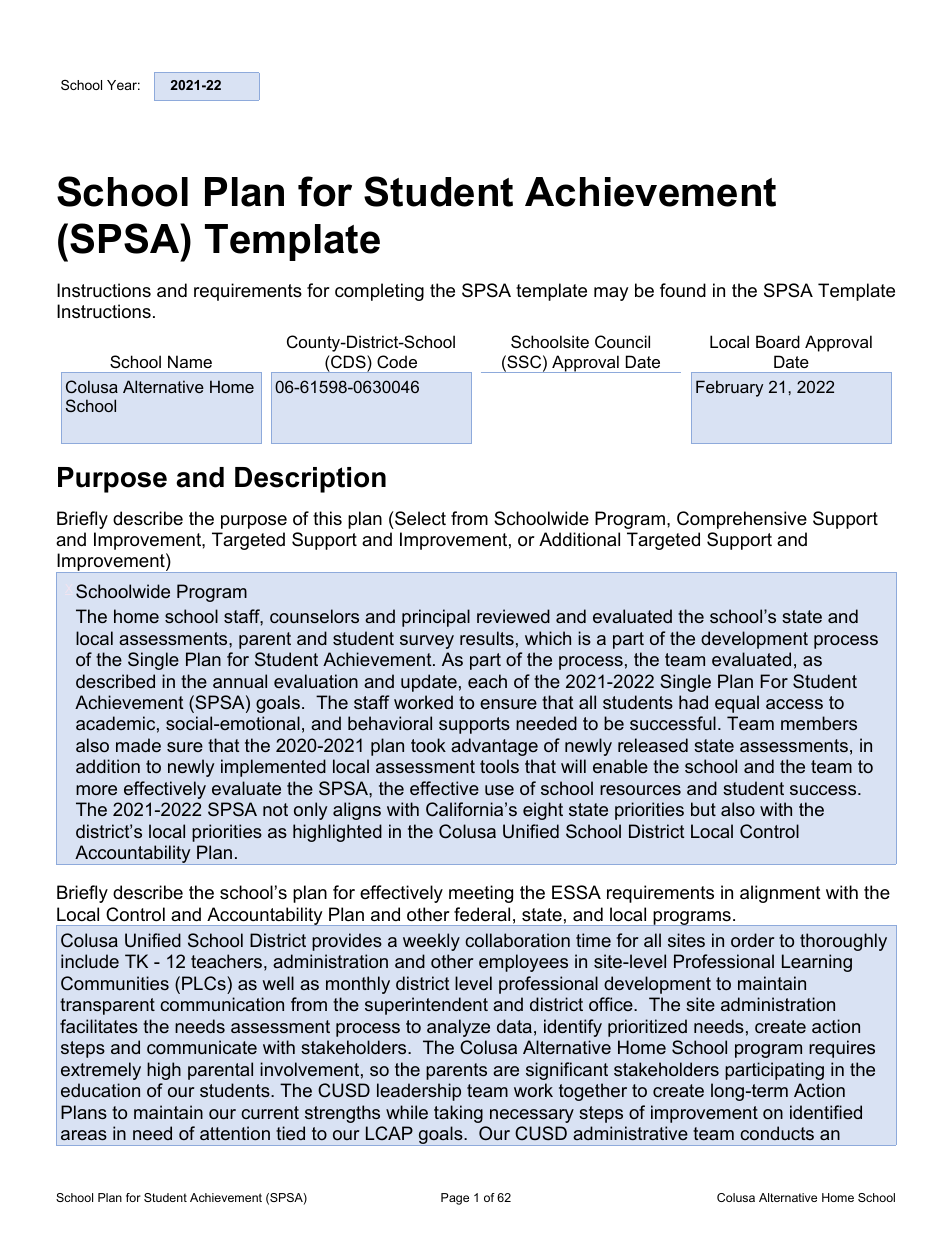  Describe the element at coordinates (138, 745) in the screenshot. I see `made` at that location.
